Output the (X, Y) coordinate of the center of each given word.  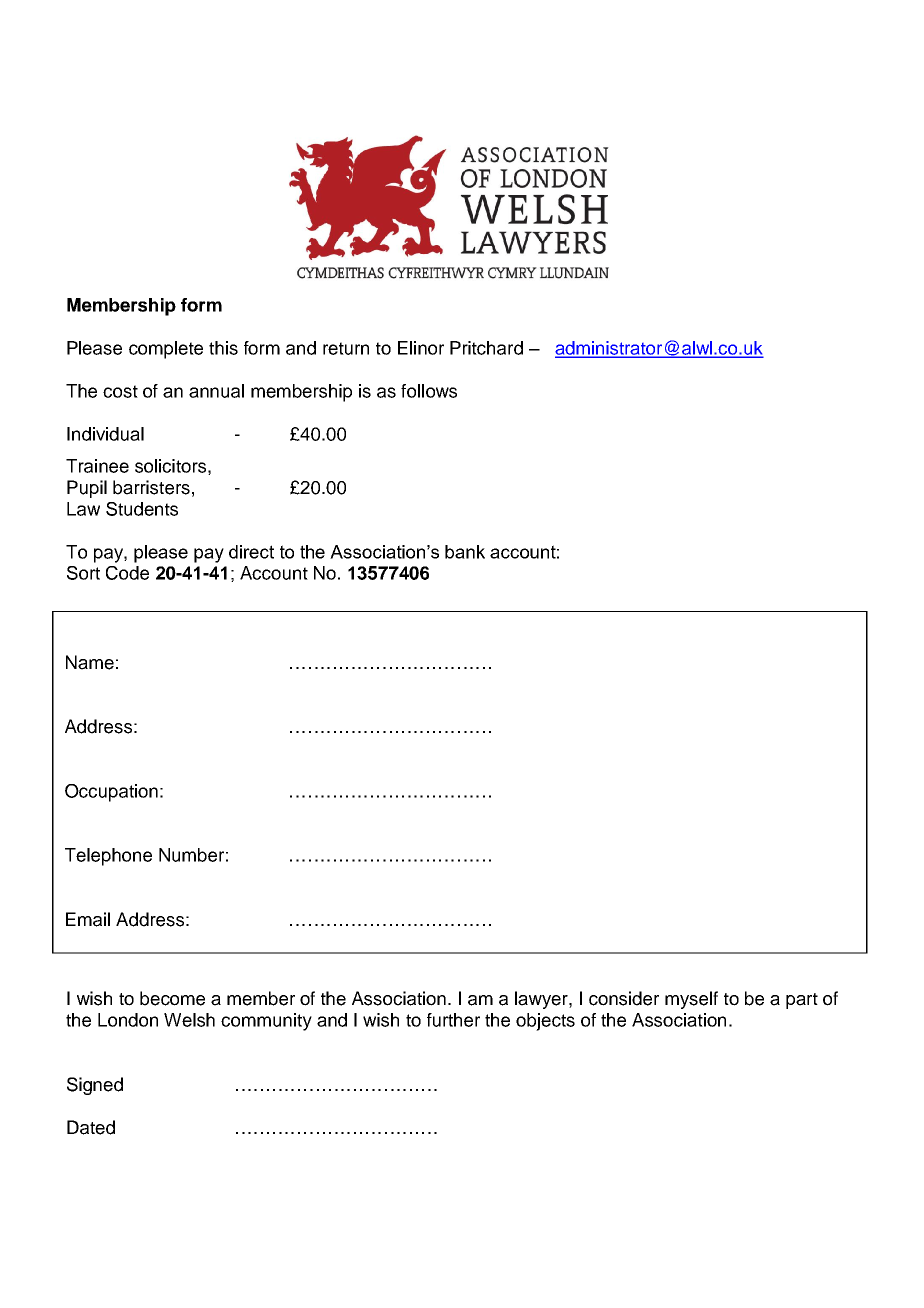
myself (691, 1000)
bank (465, 552)
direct (251, 552)
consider (624, 998)
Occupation (111, 793)
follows (429, 391)
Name (90, 662)
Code (127, 573)
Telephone (108, 857)
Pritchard (486, 348)
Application (175, 1020)
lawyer (542, 1000)
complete (166, 350)
